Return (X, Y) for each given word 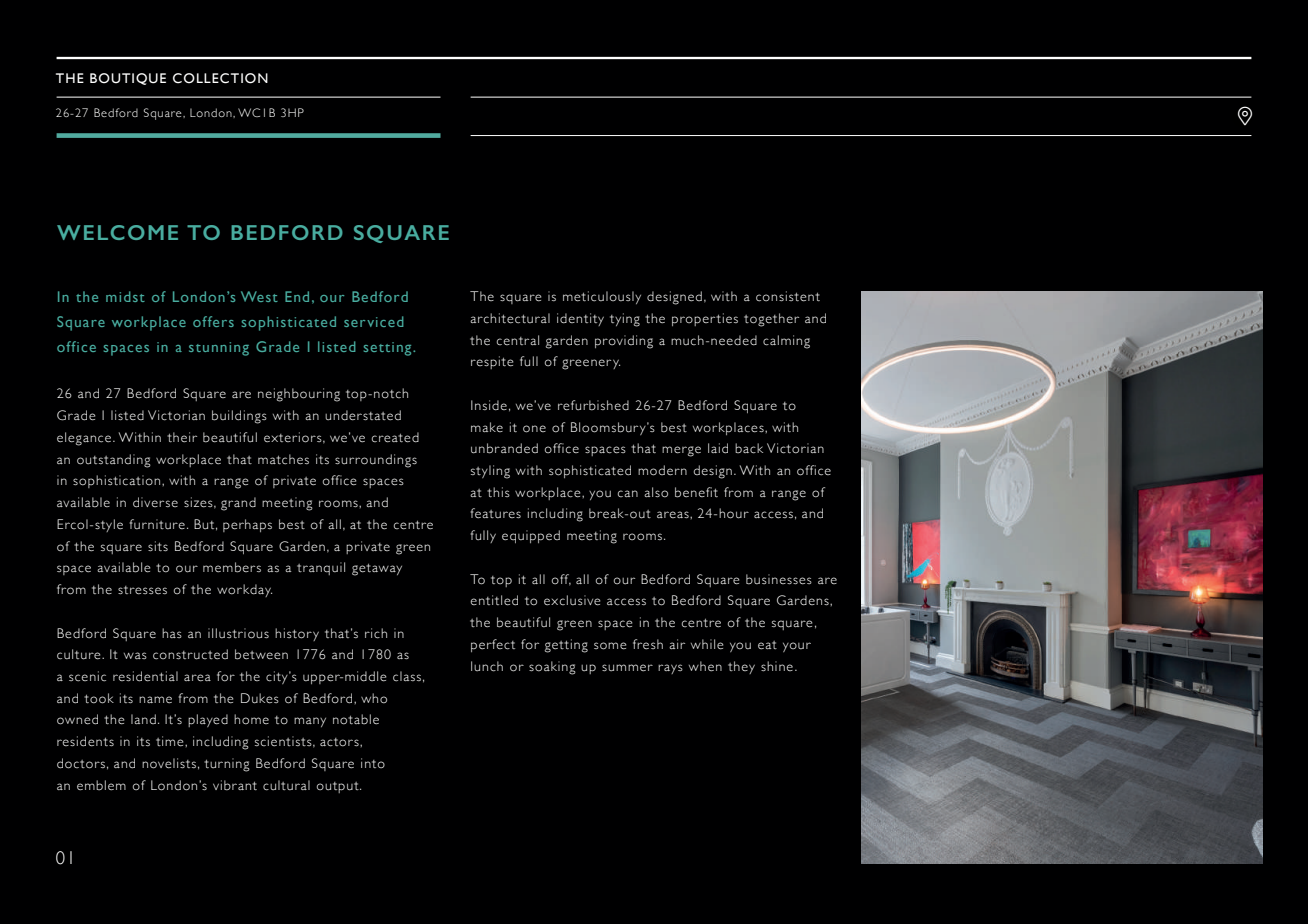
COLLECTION (220, 78)
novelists (169, 763)
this (498, 492)
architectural (510, 318)
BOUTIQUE (128, 79)
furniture (157, 524)
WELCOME (117, 232)
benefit (696, 492)
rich (376, 633)
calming (786, 342)
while (707, 644)
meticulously (602, 297)
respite (492, 362)
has (172, 633)
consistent (788, 296)
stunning (219, 349)
